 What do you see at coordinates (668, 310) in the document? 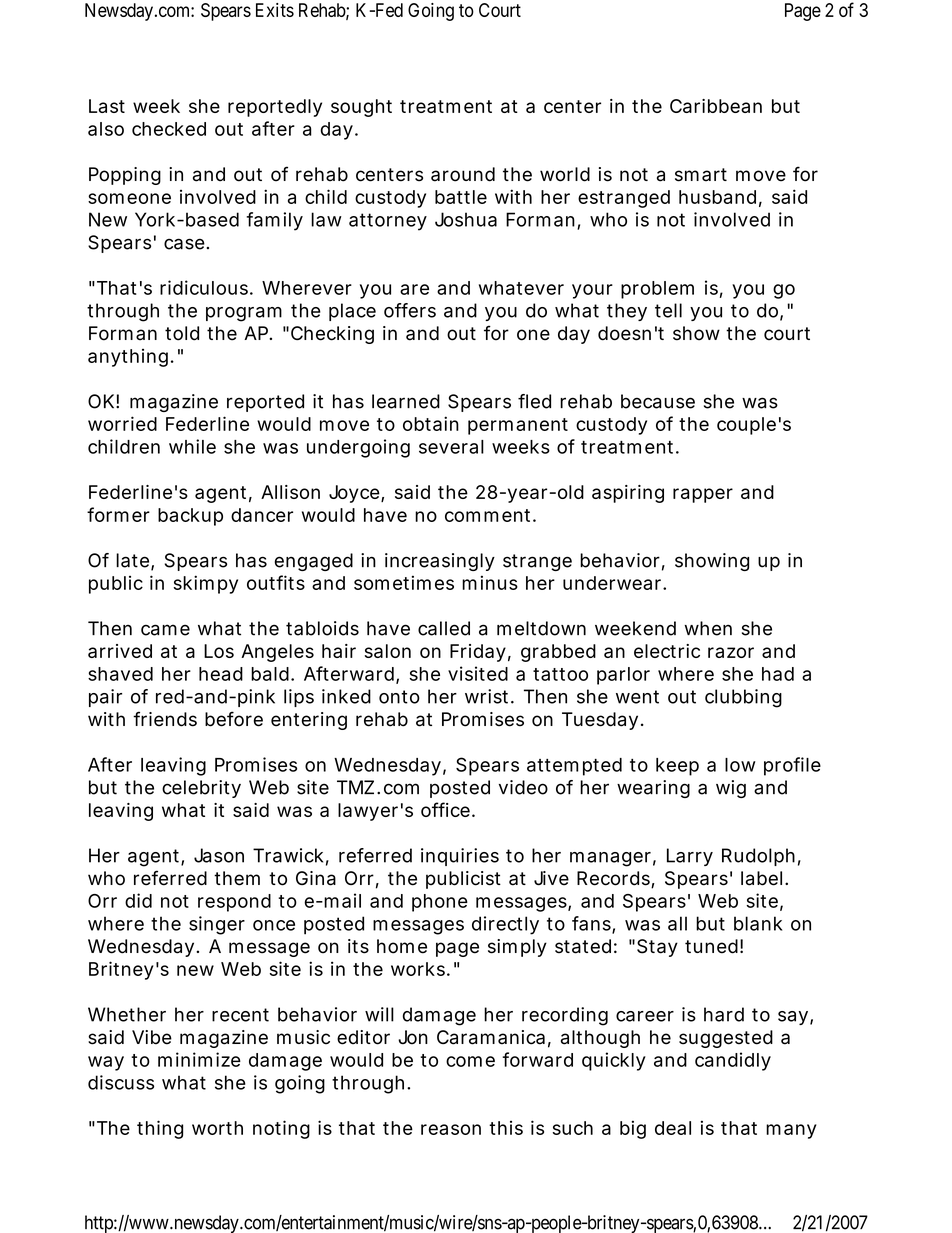
I see `tell` at bounding box center [668, 310].
